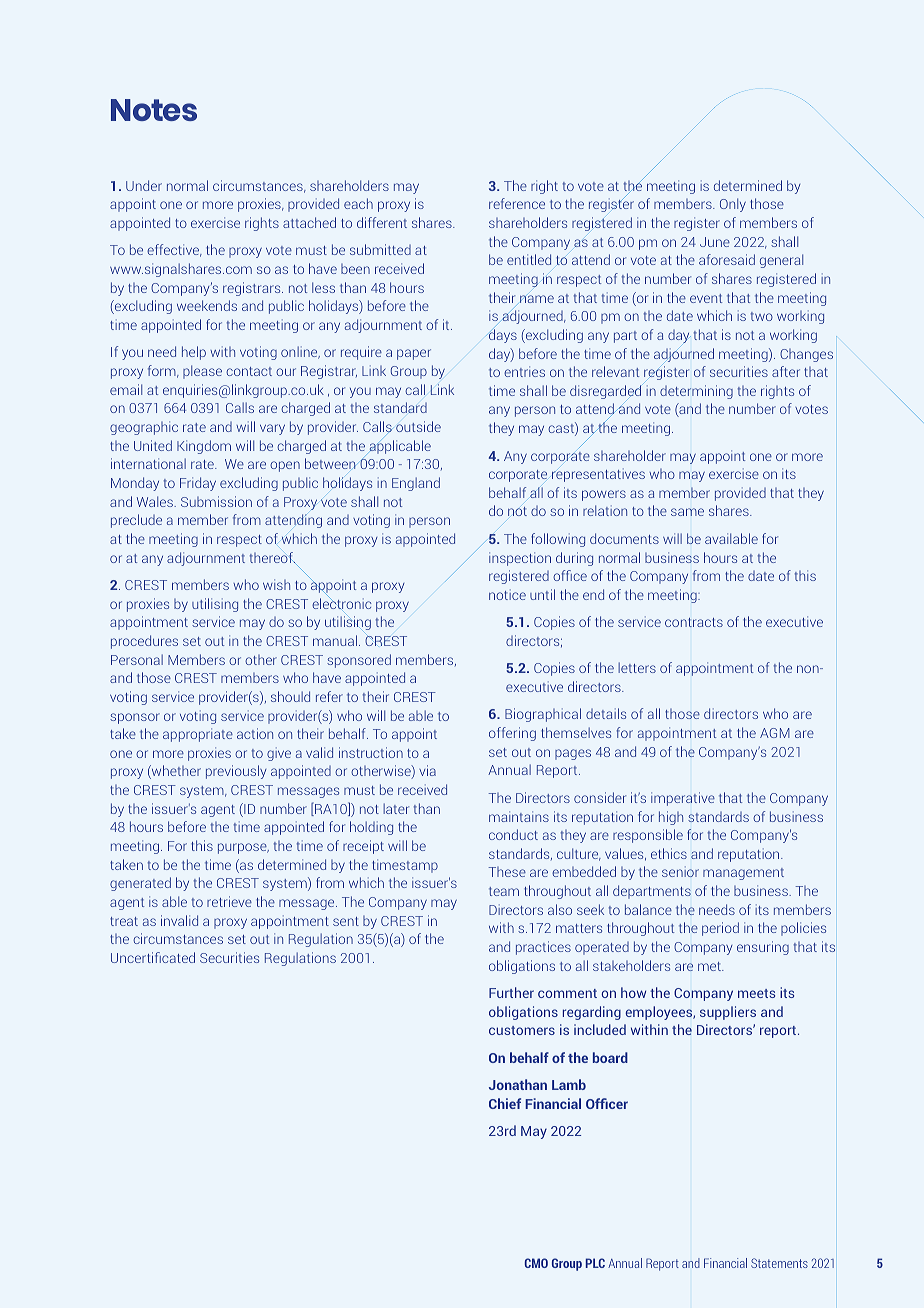  I want to click on met, so click(711, 966).
